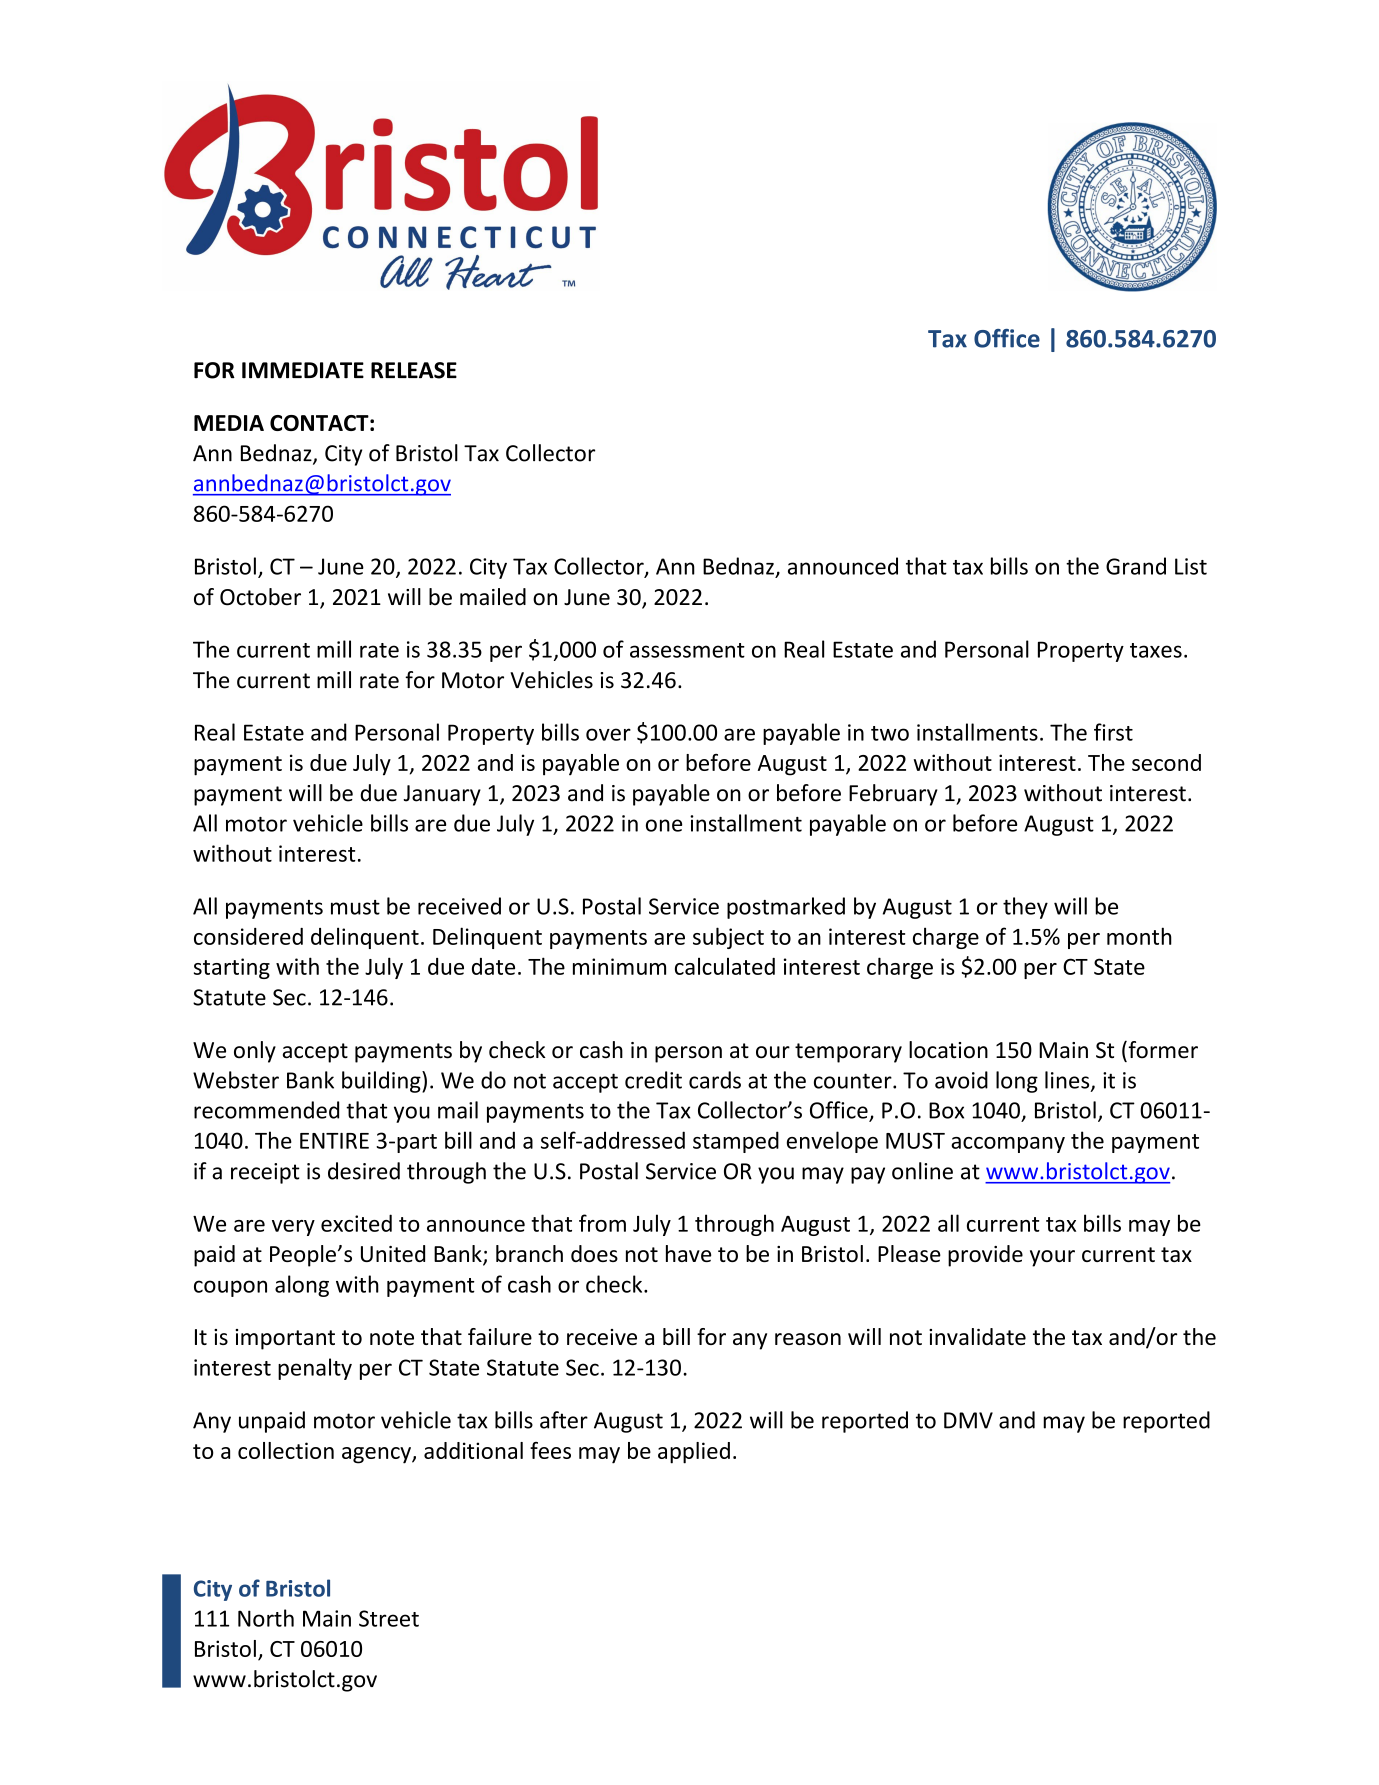  What do you see at coordinates (1136, 566) in the screenshot?
I see `Grand` at bounding box center [1136, 566].
